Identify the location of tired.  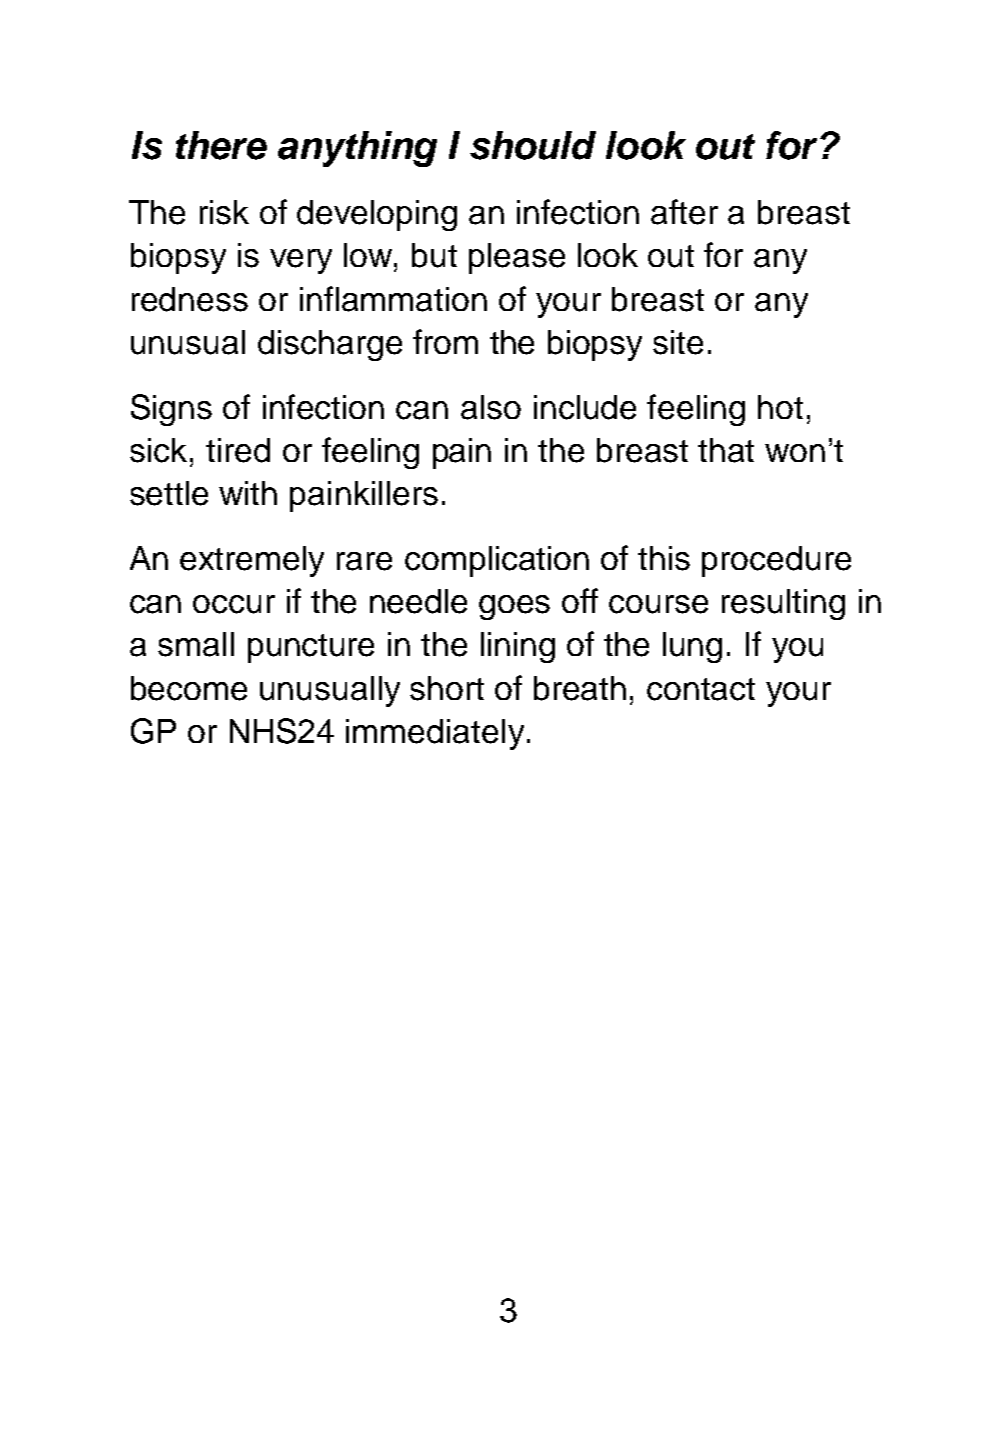
(238, 450).
